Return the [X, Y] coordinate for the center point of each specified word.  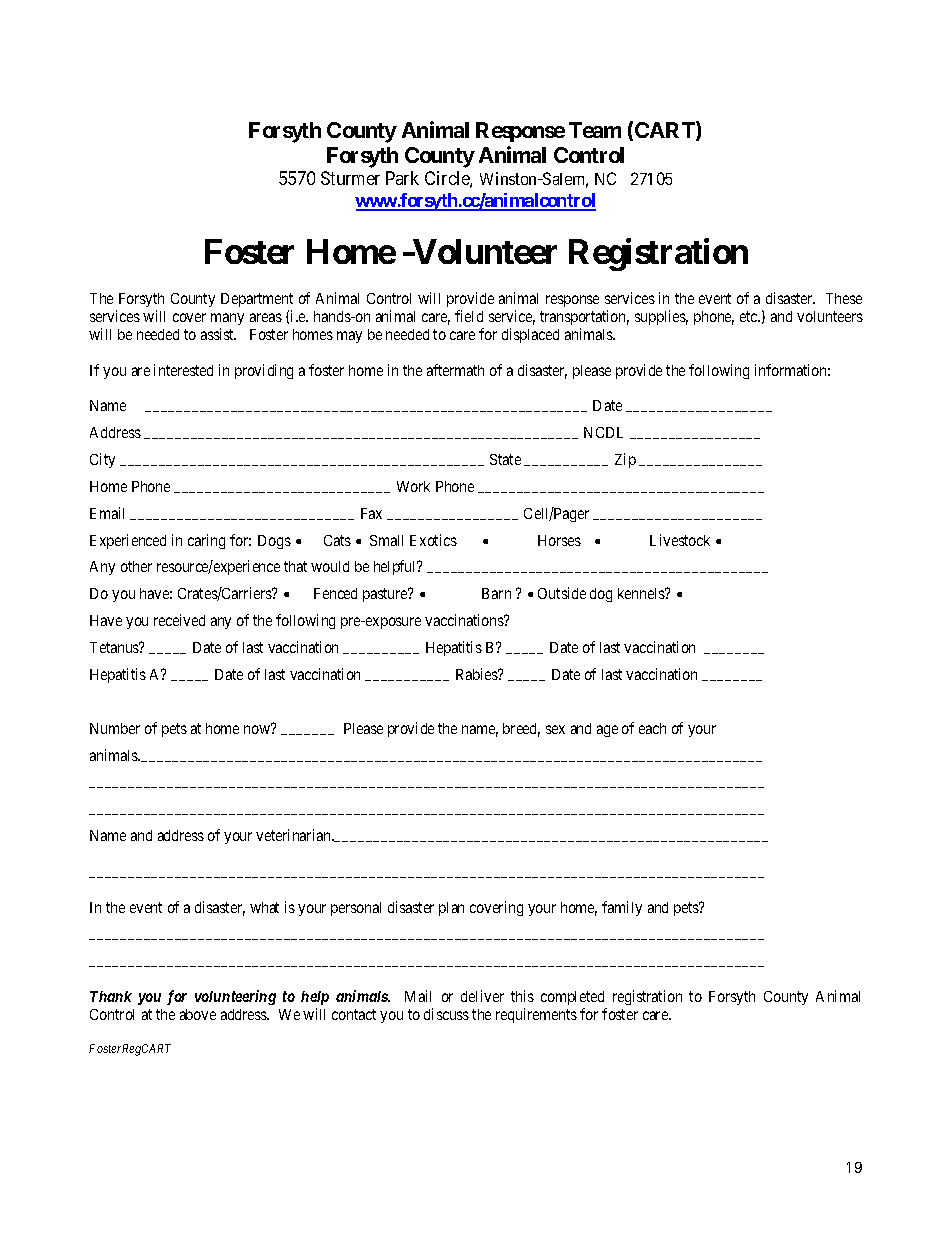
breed [521, 730]
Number [115, 728]
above [198, 1014]
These [844, 298]
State [505, 459]
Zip [625, 460]
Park [402, 178]
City [102, 460]
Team [595, 130]
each [652, 728]
